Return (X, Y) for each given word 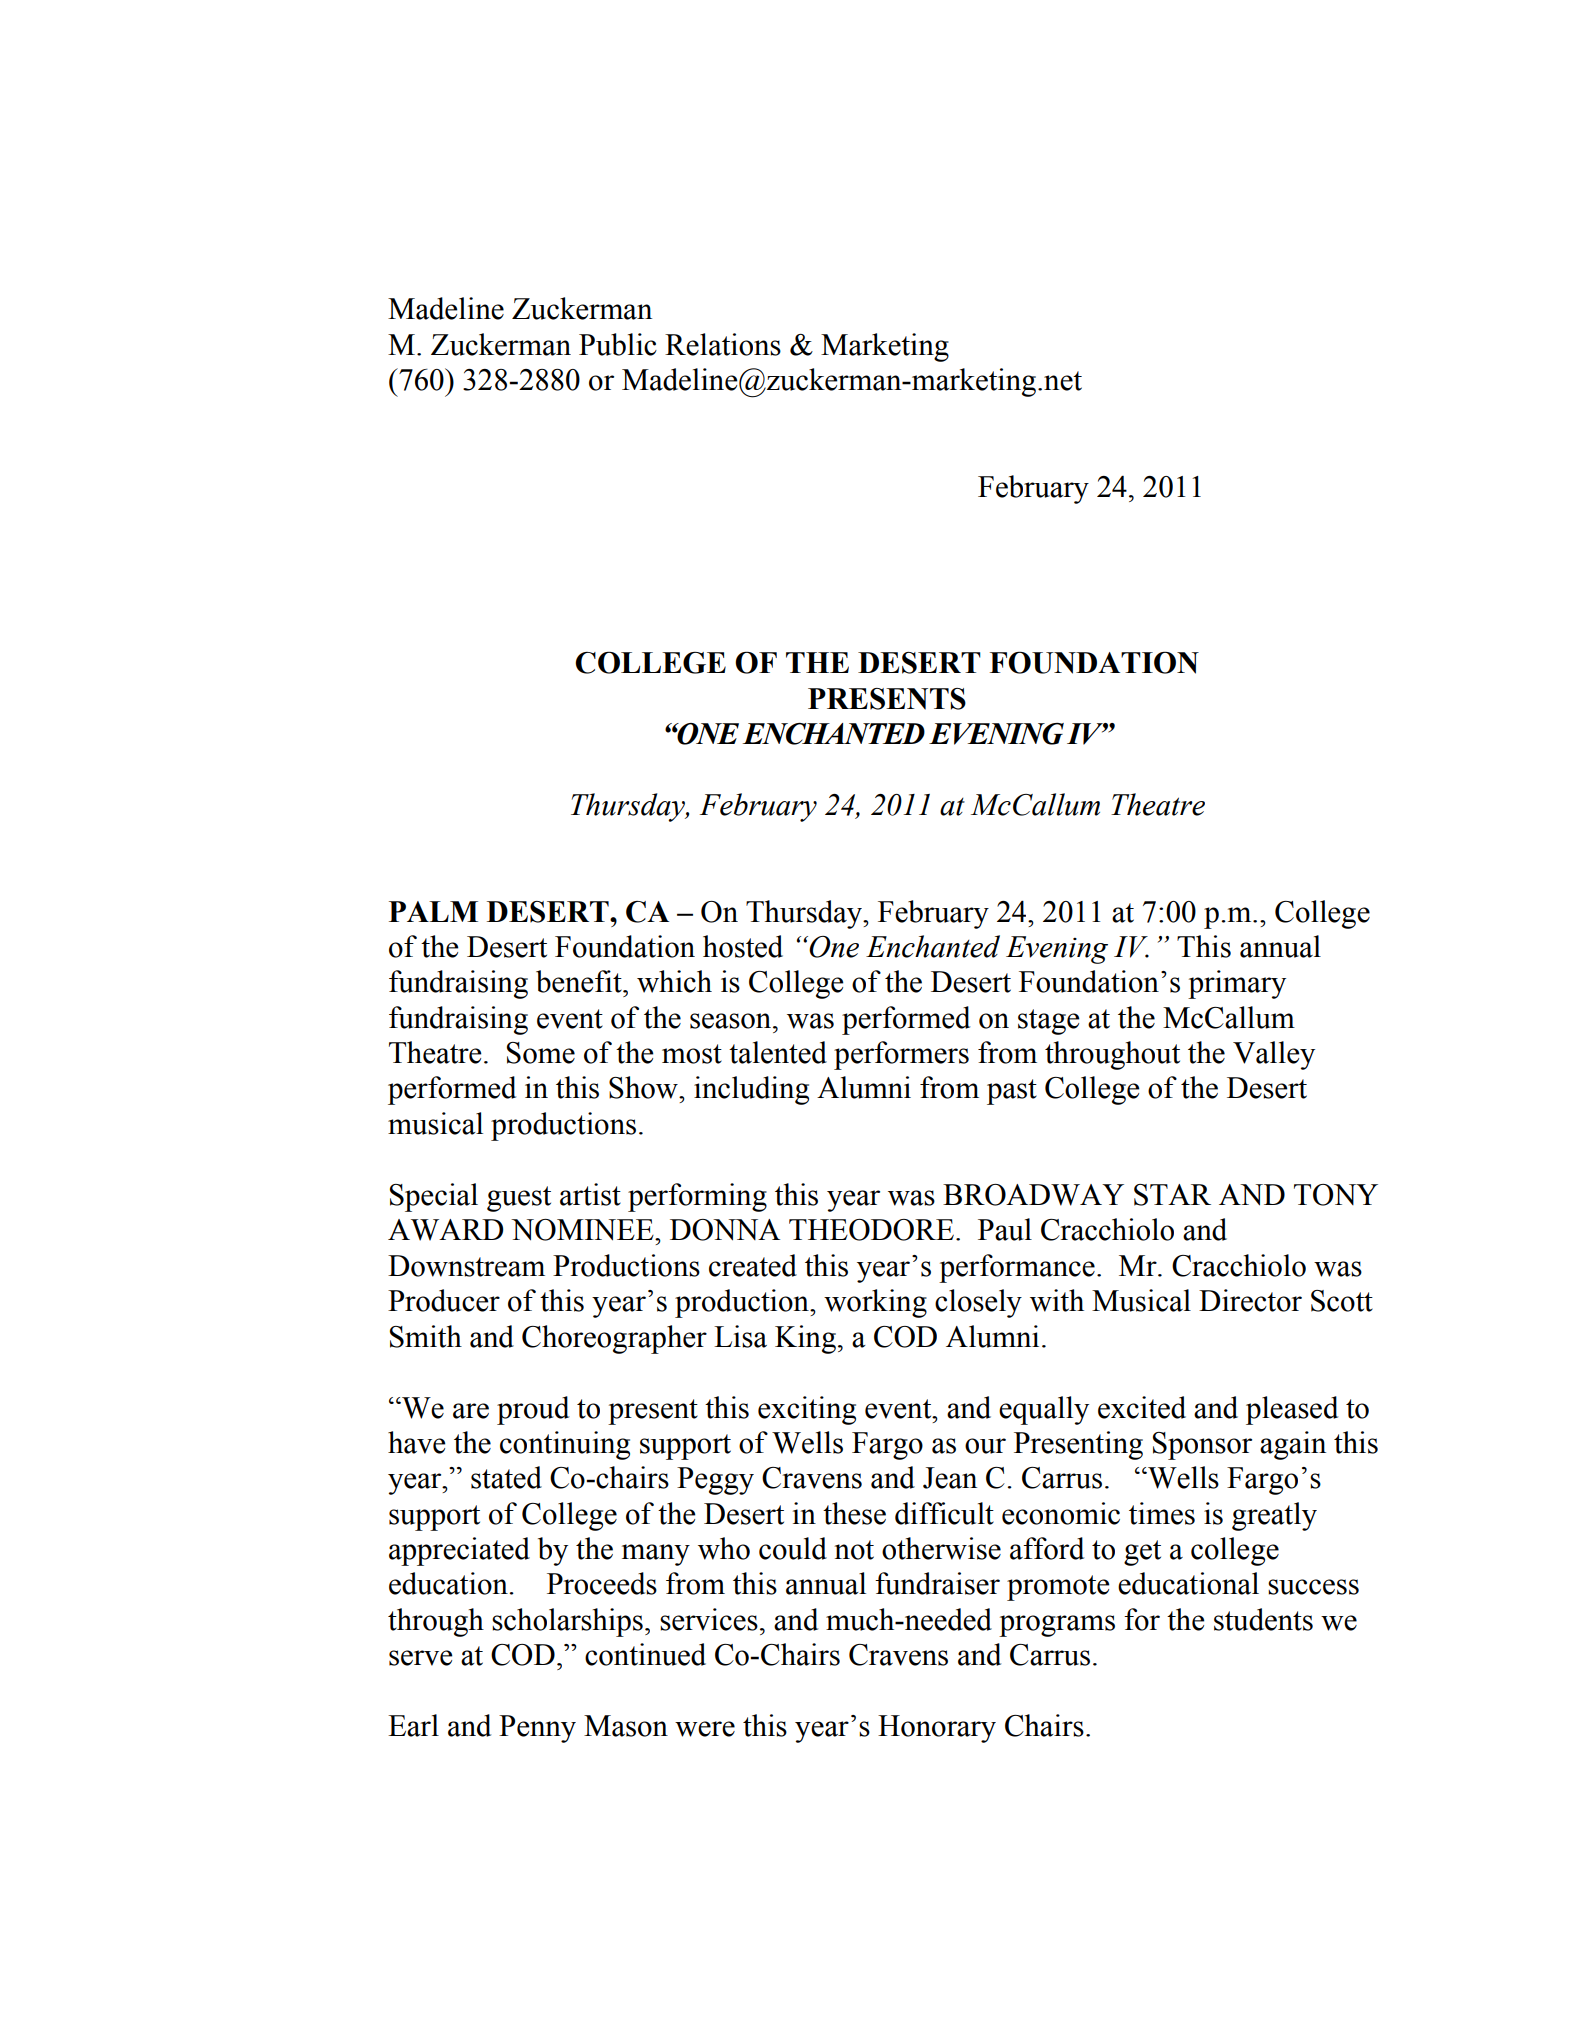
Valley (1274, 1055)
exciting (807, 1410)
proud (533, 1410)
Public (618, 344)
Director (1250, 1300)
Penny (537, 1729)
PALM (433, 911)
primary (1237, 984)
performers (901, 1055)
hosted (743, 946)
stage (1049, 1022)
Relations (723, 344)
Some (541, 1053)
